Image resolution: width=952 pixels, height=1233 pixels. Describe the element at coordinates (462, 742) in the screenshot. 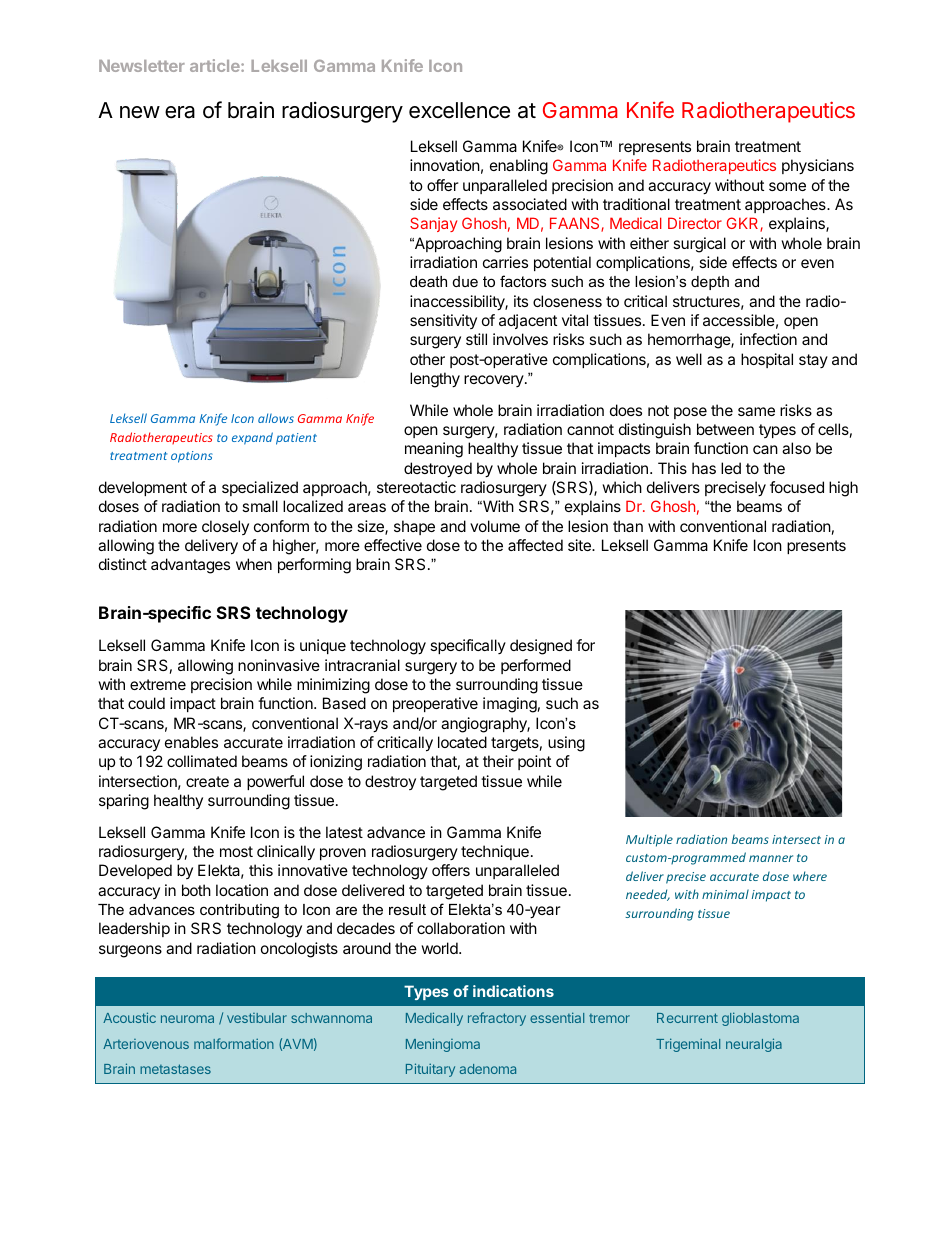

I see `located` at that location.
